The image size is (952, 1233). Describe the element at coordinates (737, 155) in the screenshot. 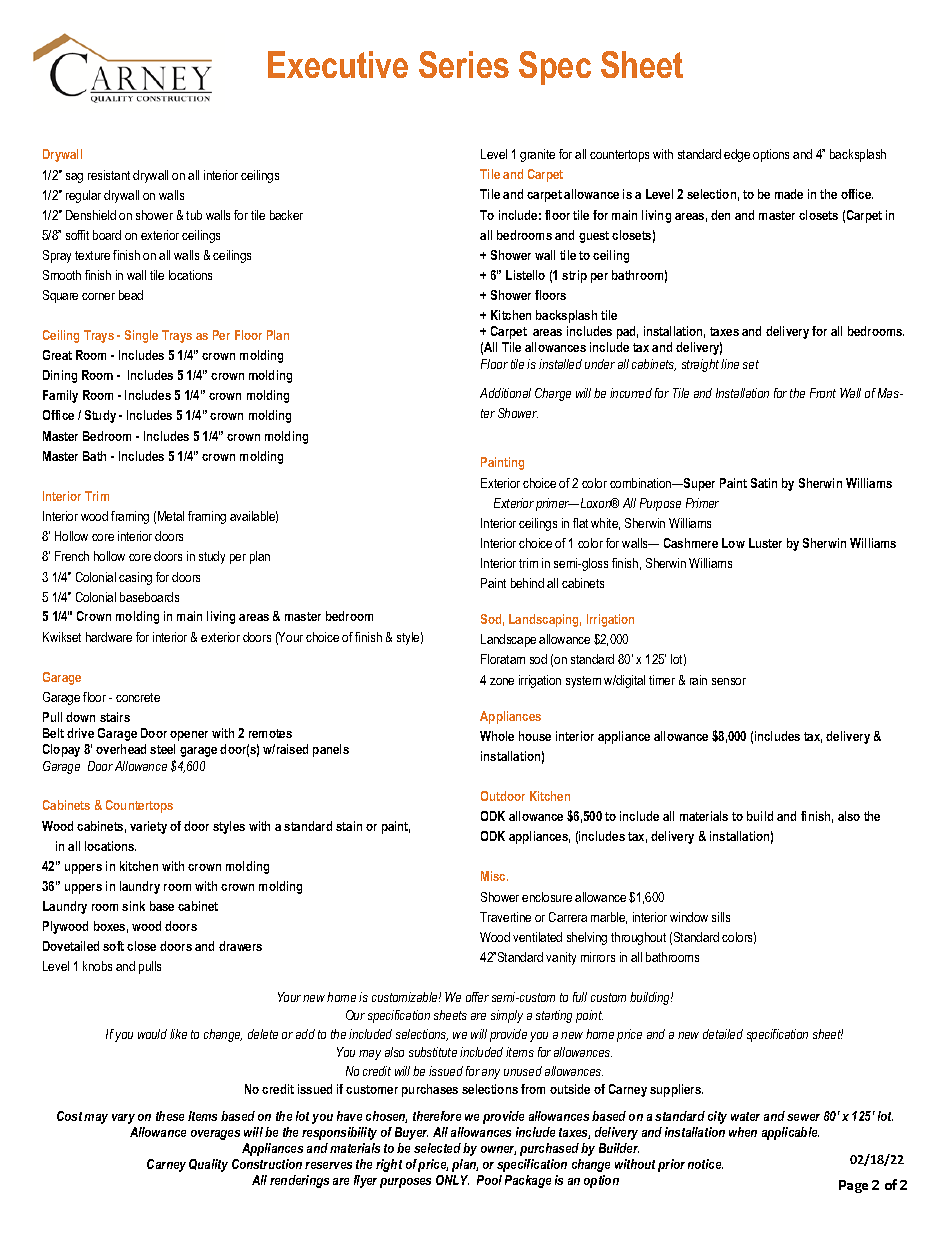

I see `edge` at that location.
